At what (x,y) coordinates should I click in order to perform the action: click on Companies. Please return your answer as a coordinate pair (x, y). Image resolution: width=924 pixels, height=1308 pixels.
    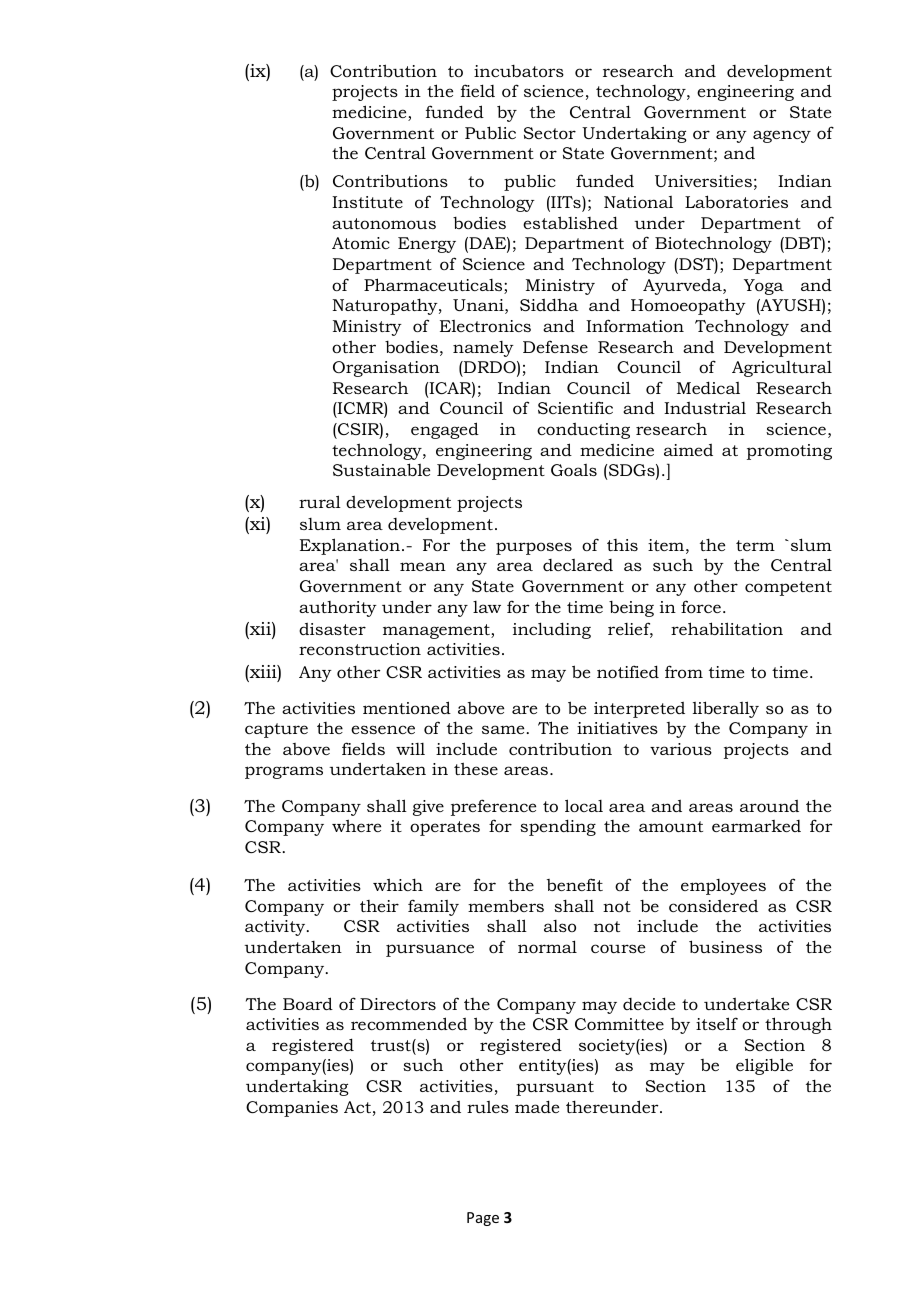
    Looking at the image, I should click on (292, 1109).
